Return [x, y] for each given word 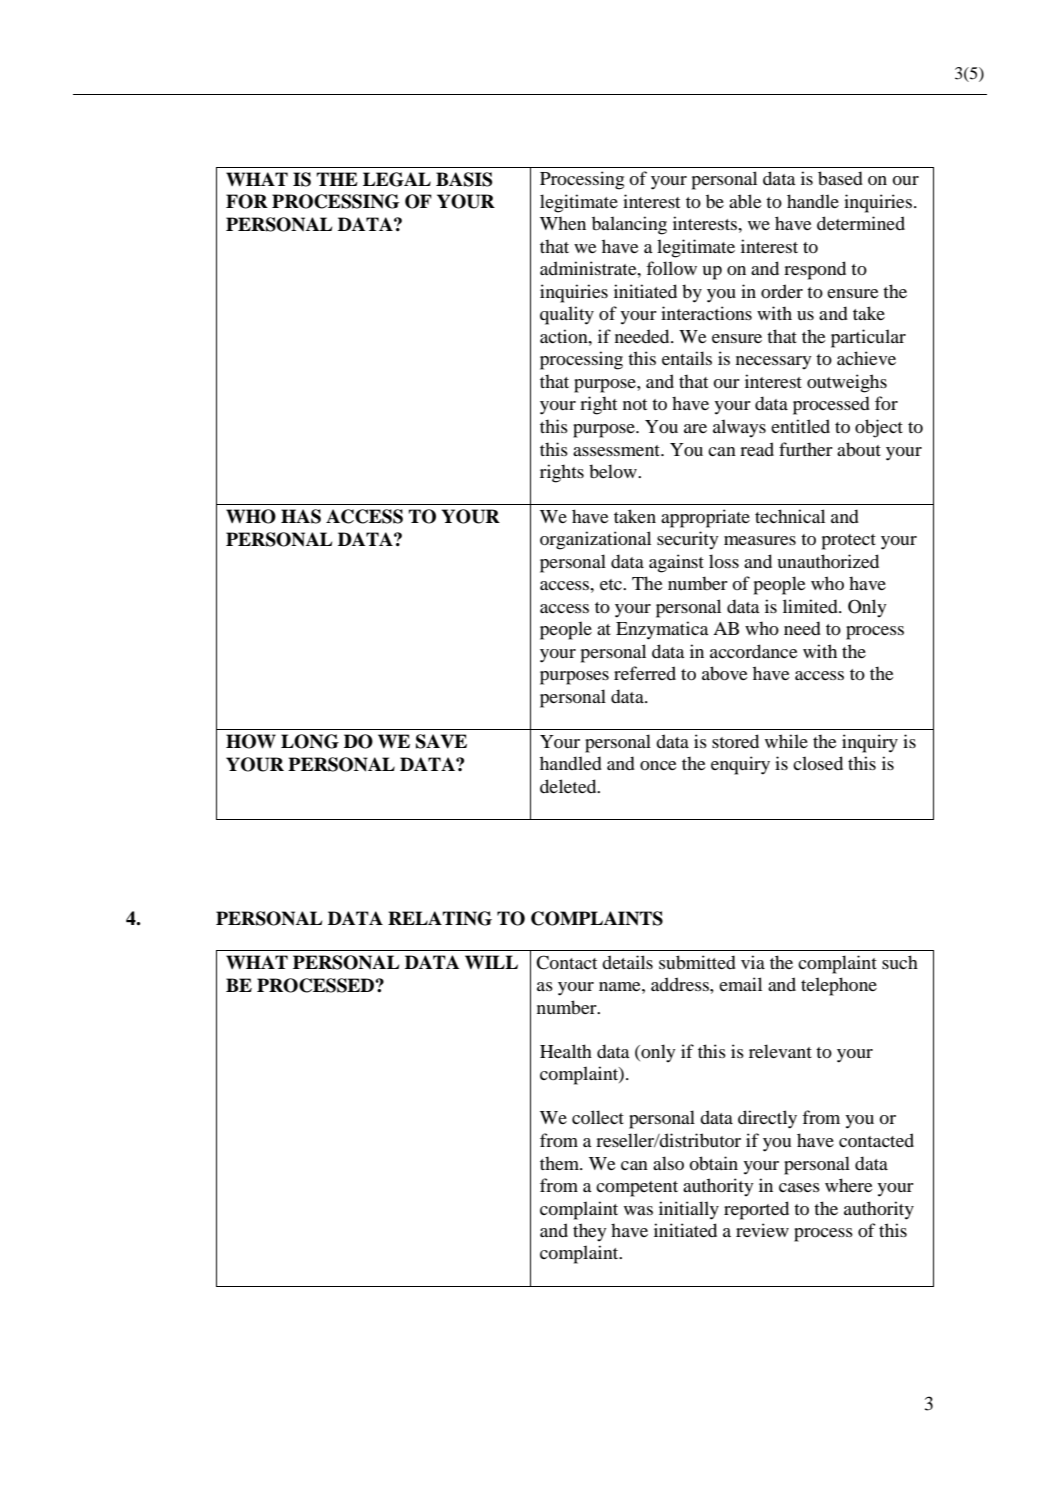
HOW [251, 741]
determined [861, 223]
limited [811, 606]
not [635, 404]
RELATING [440, 918]
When [563, 223]
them [561, 1163]
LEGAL [397, 179]
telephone [839, 986]
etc [612, 584]
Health [566, 1051]
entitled [800, 426]
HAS [301, 516]
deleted [569, 786]
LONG [310, 741]
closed [818, 763]
